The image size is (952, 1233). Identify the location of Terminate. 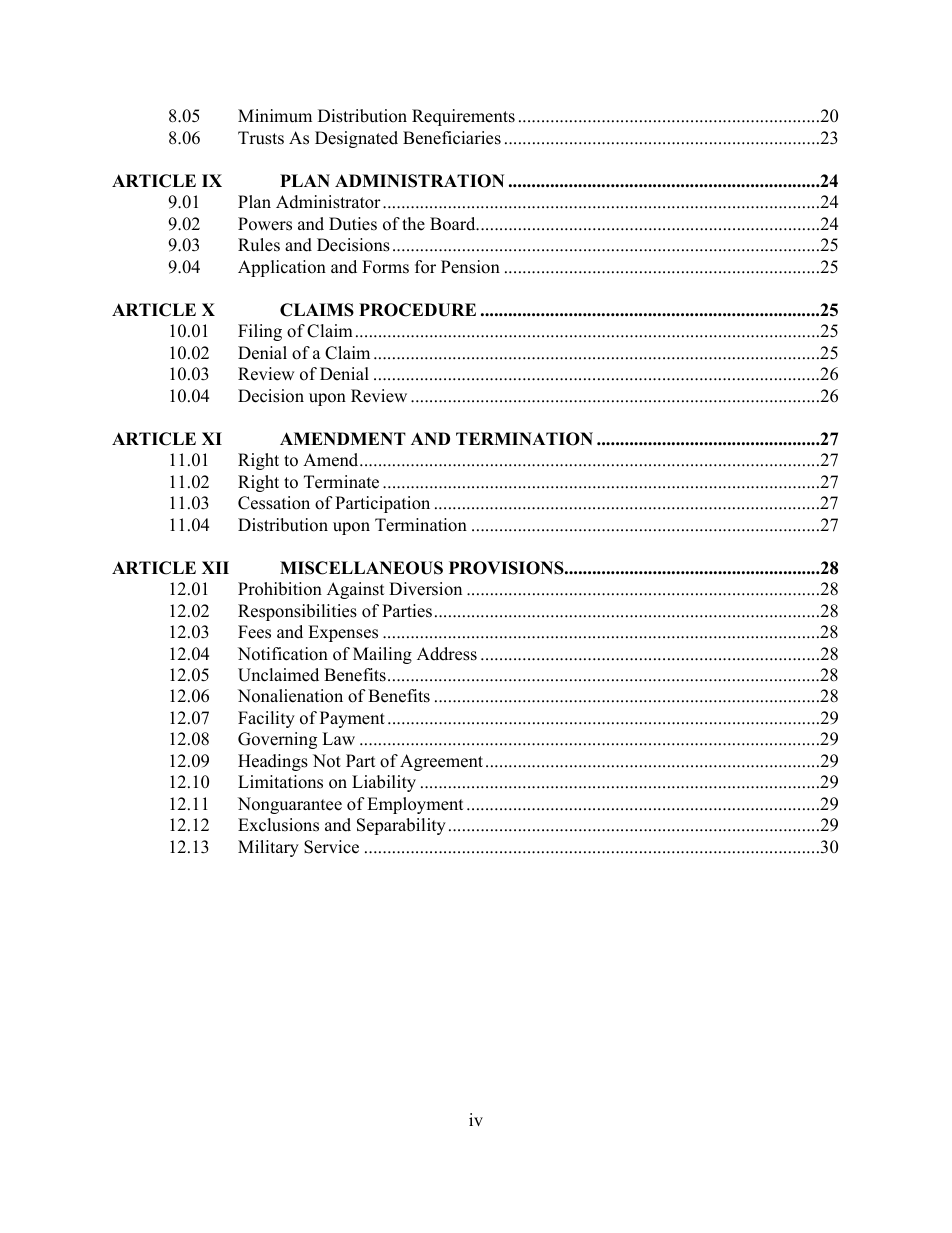
(341, 482).
